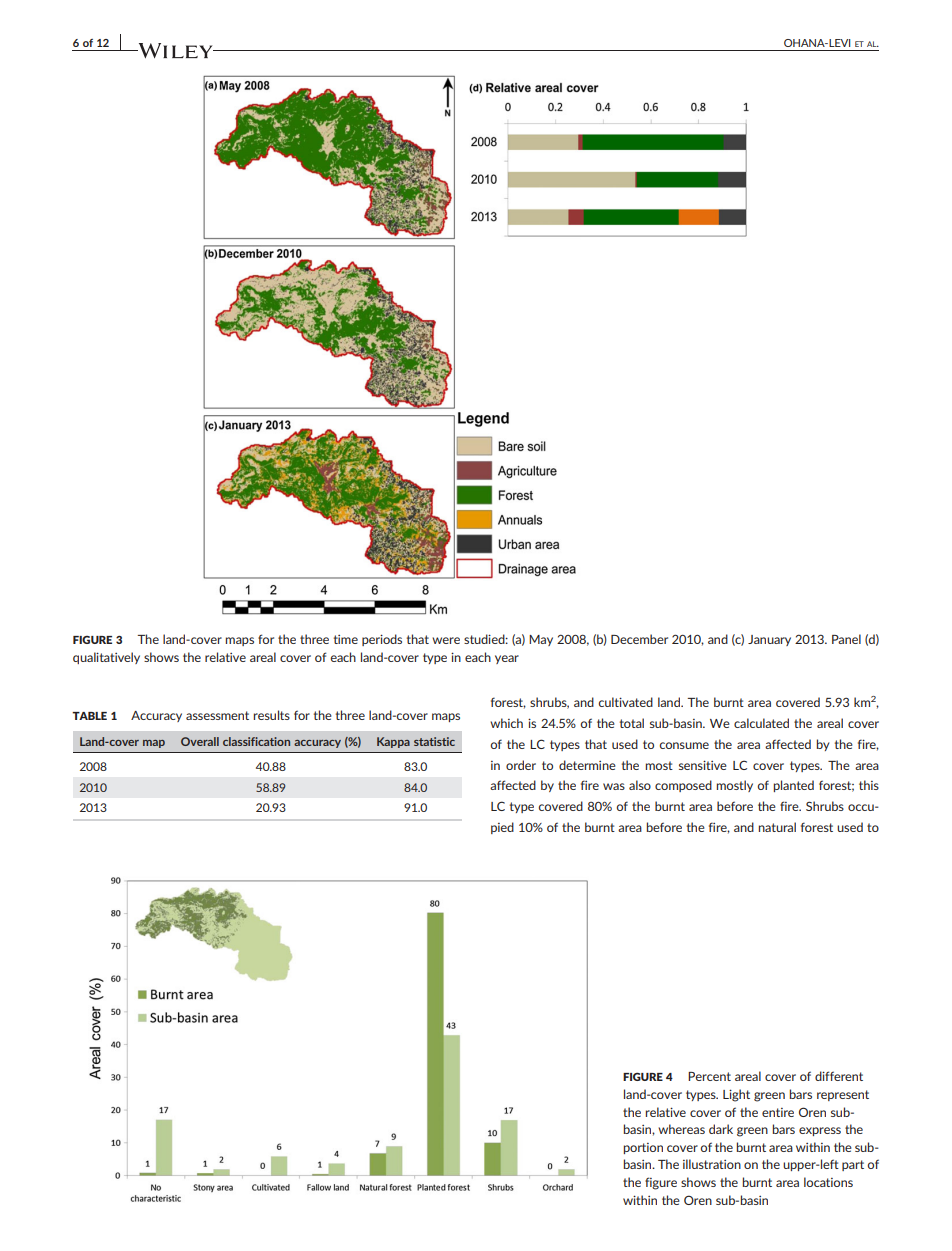  What do you see at coordinates (839, 1076) in the screenshot?
I see `different` at bounding box center [839, 1076].
